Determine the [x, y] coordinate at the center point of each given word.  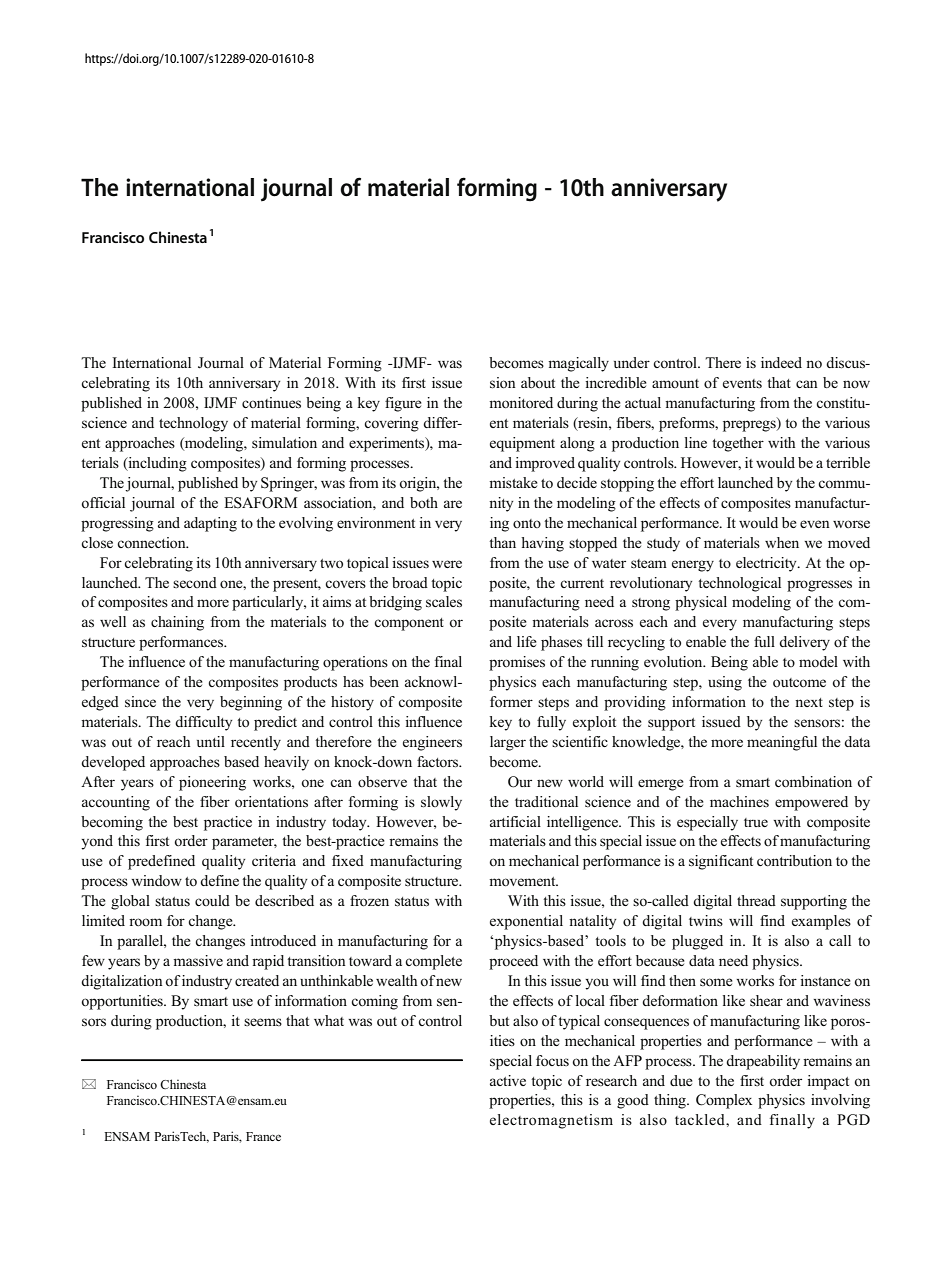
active [508, 1080]
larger [508, 743]
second [195, 582]
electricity [767, 564]
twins [706, 920]
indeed [781, 362]
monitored [521, 403]
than [502, 542]
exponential [526, 922]
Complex [724, 1101]
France [263, 1136]
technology [193, 424]
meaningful [782, 743]
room [145, 922]
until [211, 741]
